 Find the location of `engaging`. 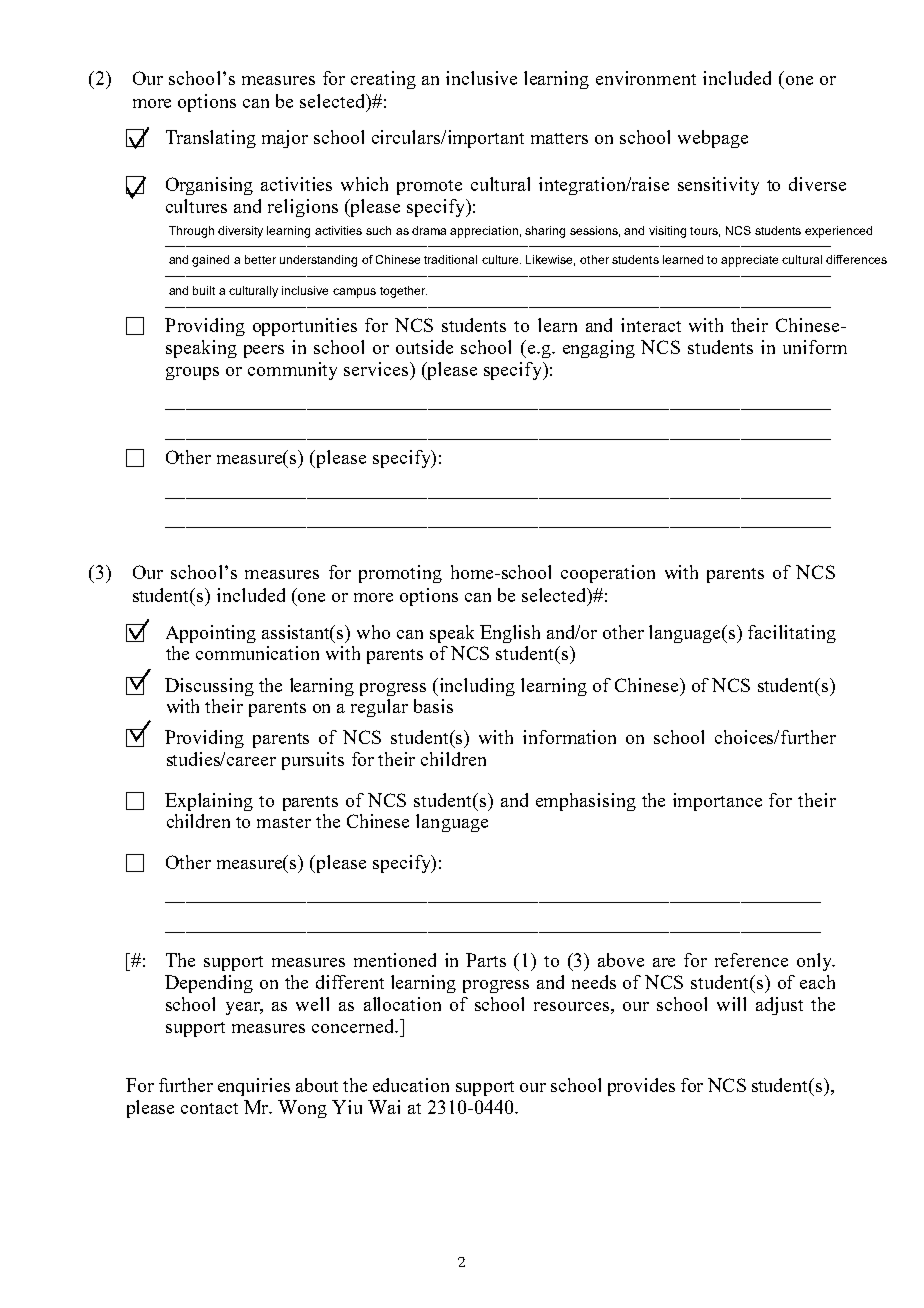

engaging is located at coordinates (599, 349).
